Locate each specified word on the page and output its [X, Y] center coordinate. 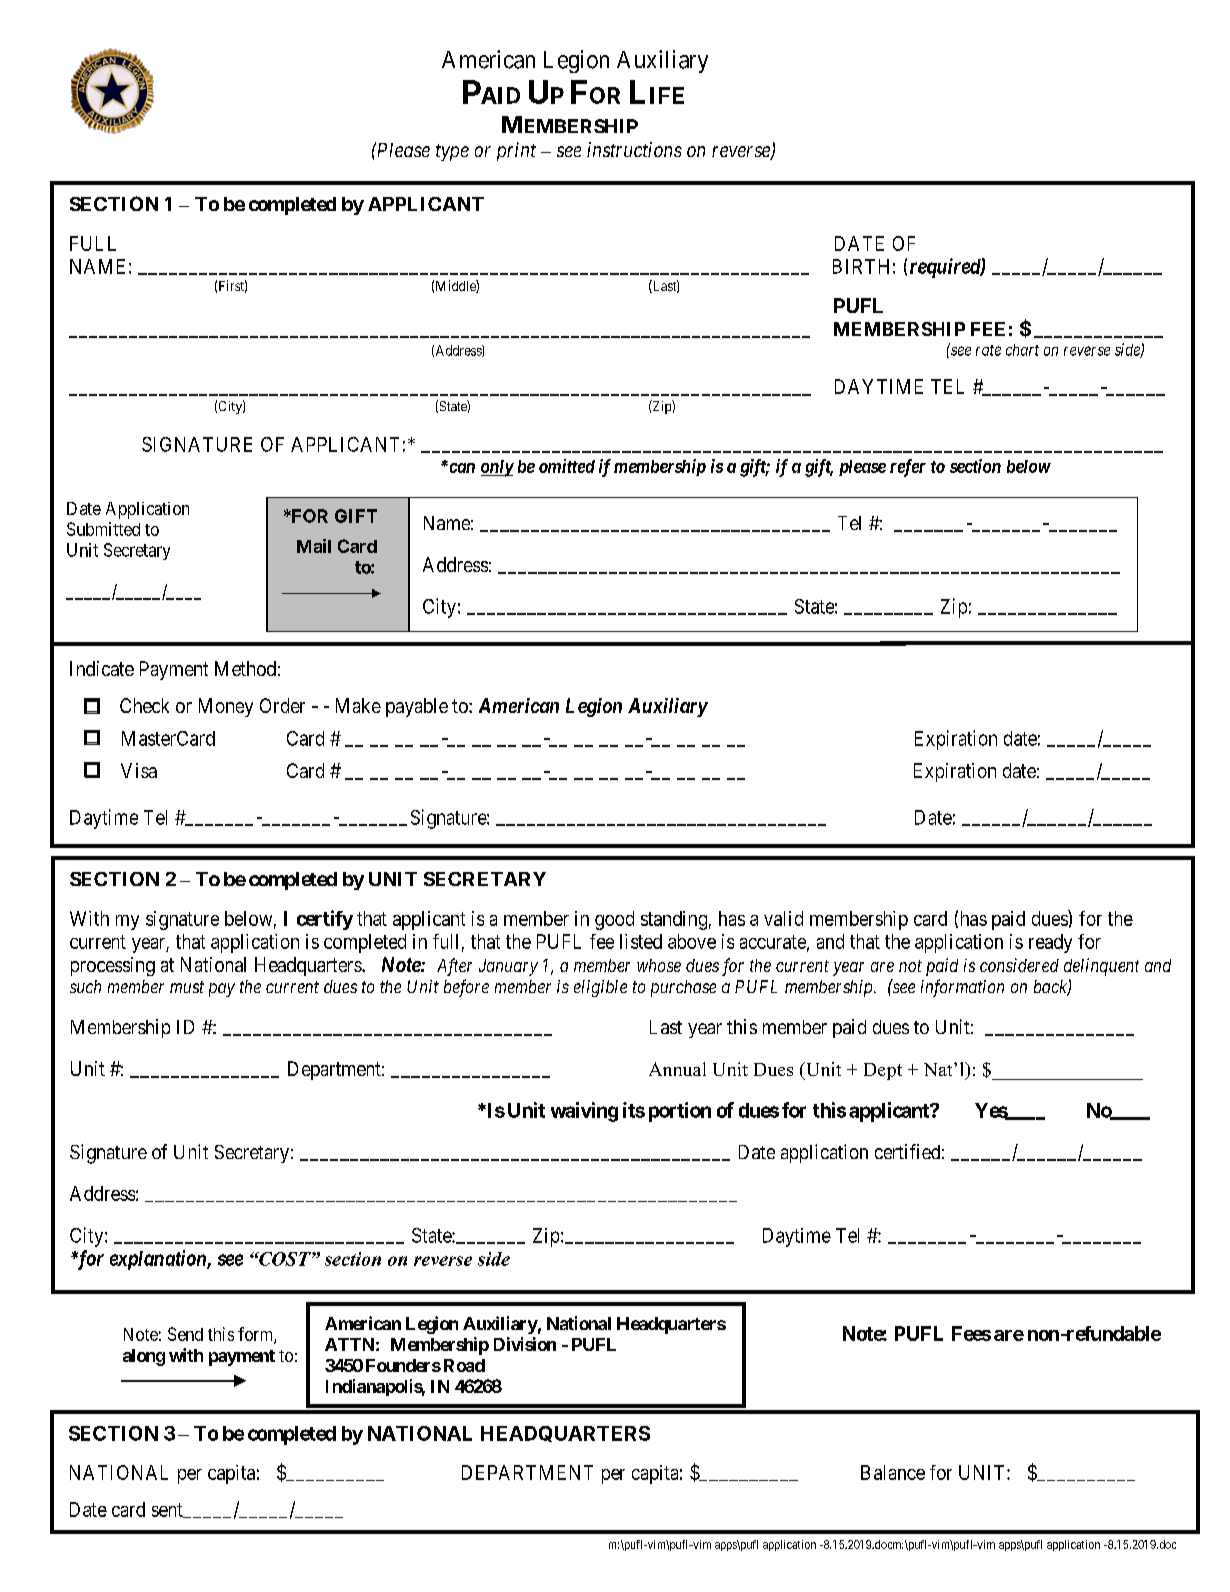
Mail [314, 546]
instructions [634, 149]
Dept [883, 1071]
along [144, 1357]
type [452, 152]
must [187, 987]
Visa [139, 770]
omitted [567, 466]
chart [1022, 350]
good [614, 920]
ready [1050, 943]
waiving [584, 1112]
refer [908, 468]
